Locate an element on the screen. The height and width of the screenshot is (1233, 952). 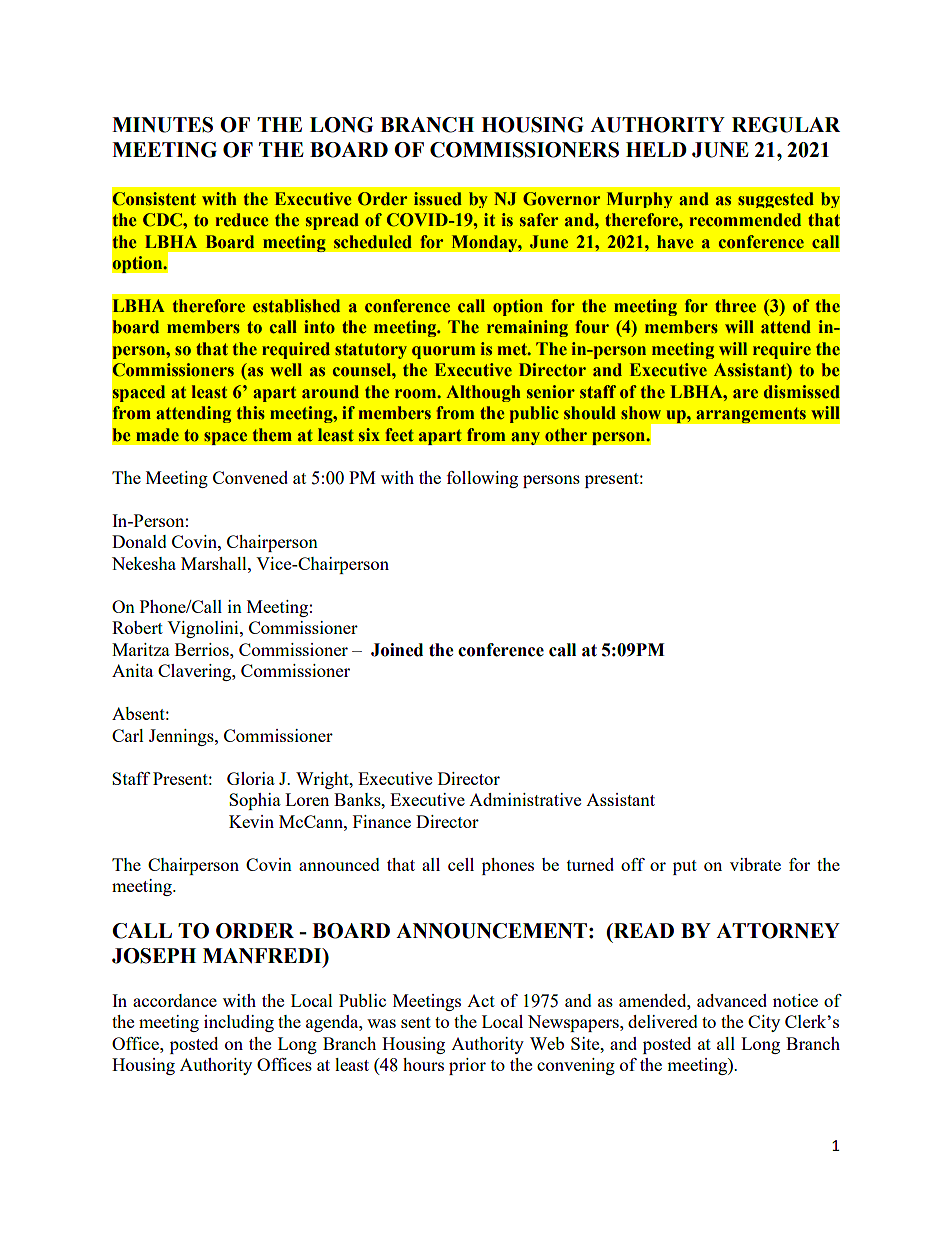
made is located at coordinates (157, 435).
